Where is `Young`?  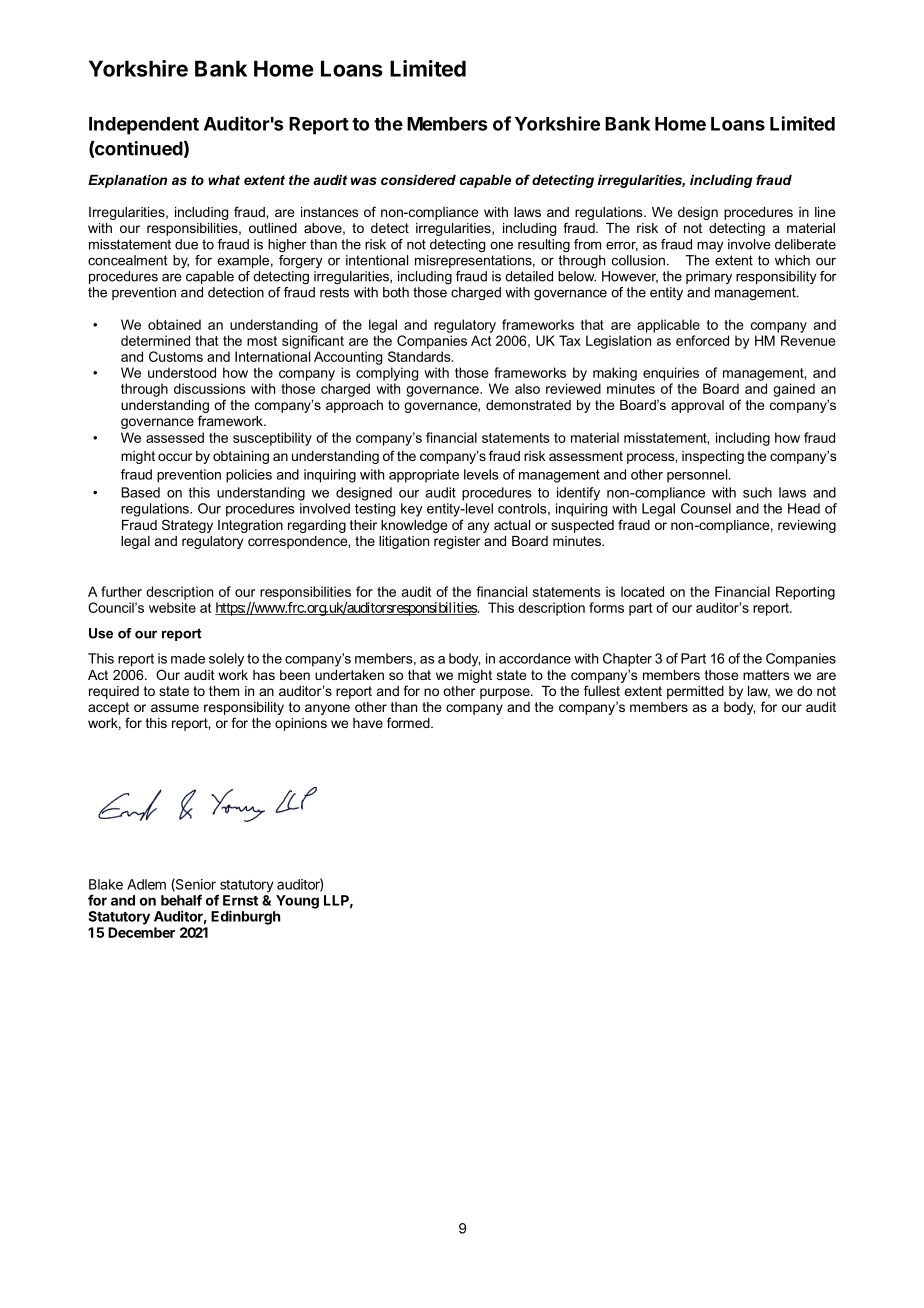
Young is located at coordinates (297, 902).
